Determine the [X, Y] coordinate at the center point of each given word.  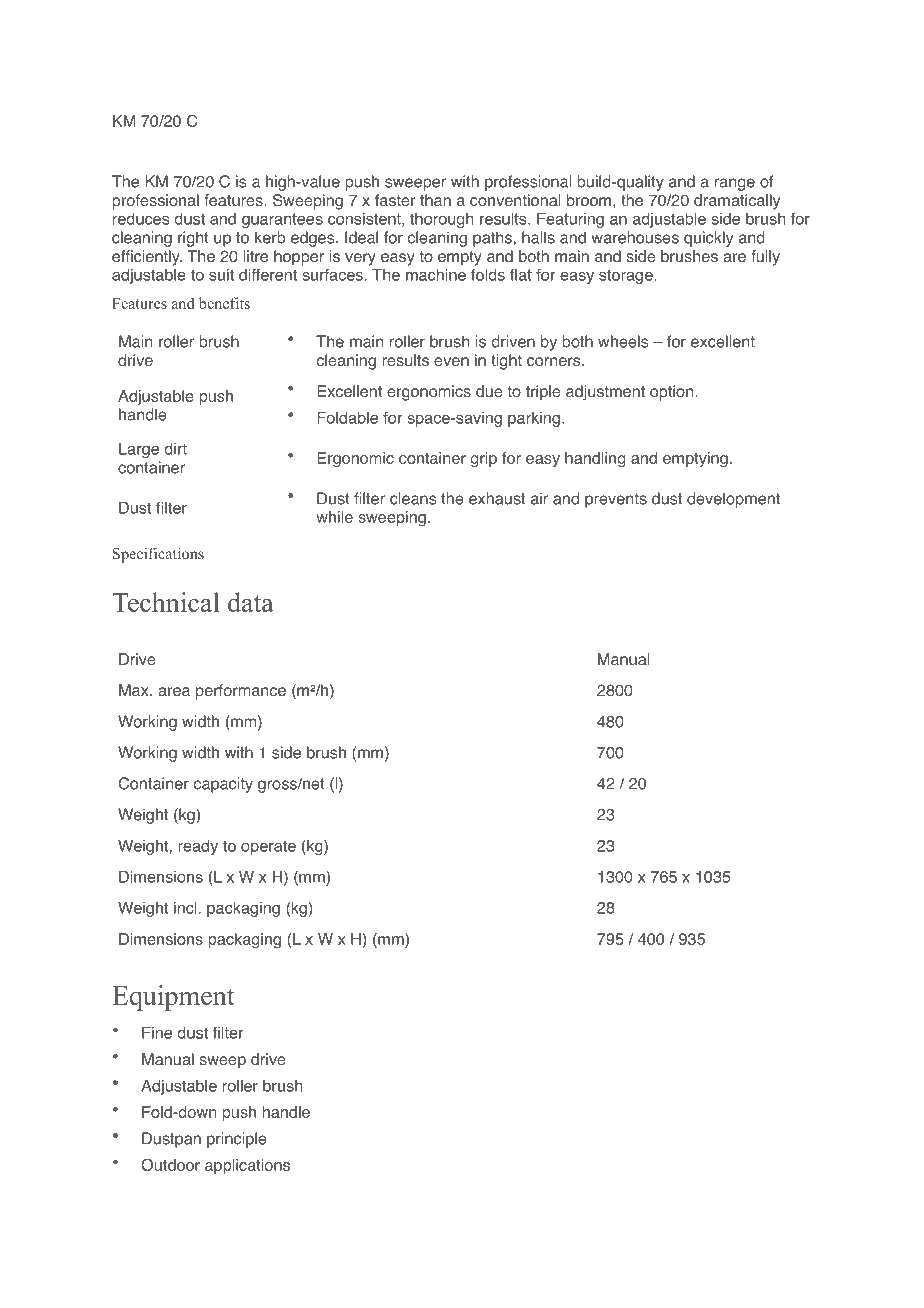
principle [237, 1140]
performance [241, 692]
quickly [708, 239]
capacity [223, 785]
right [193, 239]
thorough [442, 220]
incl [185, 908]
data [251, 602]
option [673, 393]
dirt [175, 449]
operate [268, 847]
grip [483, 460]
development [733, 500]
